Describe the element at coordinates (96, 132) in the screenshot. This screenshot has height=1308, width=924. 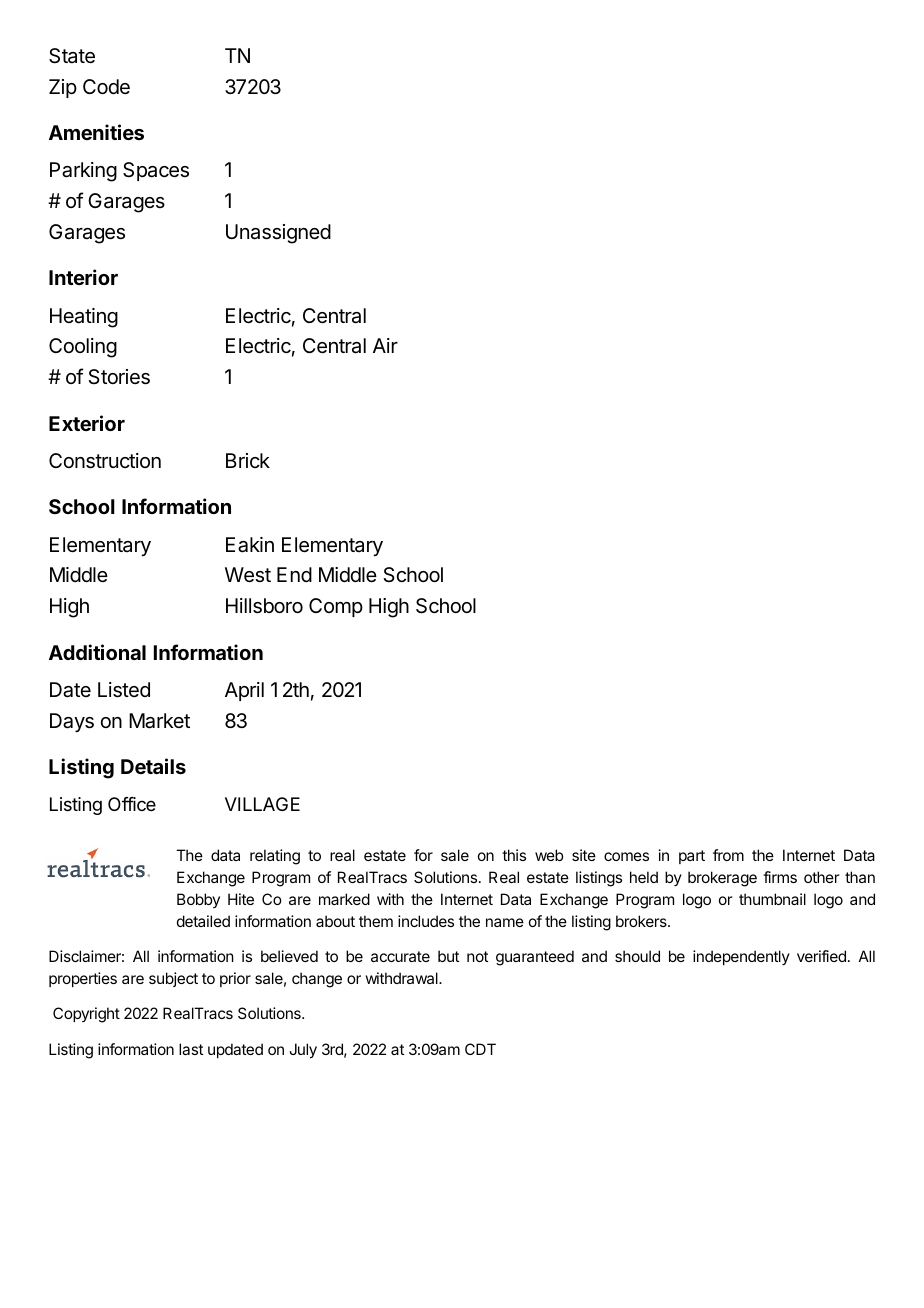
I see `Amenities` at that location.
